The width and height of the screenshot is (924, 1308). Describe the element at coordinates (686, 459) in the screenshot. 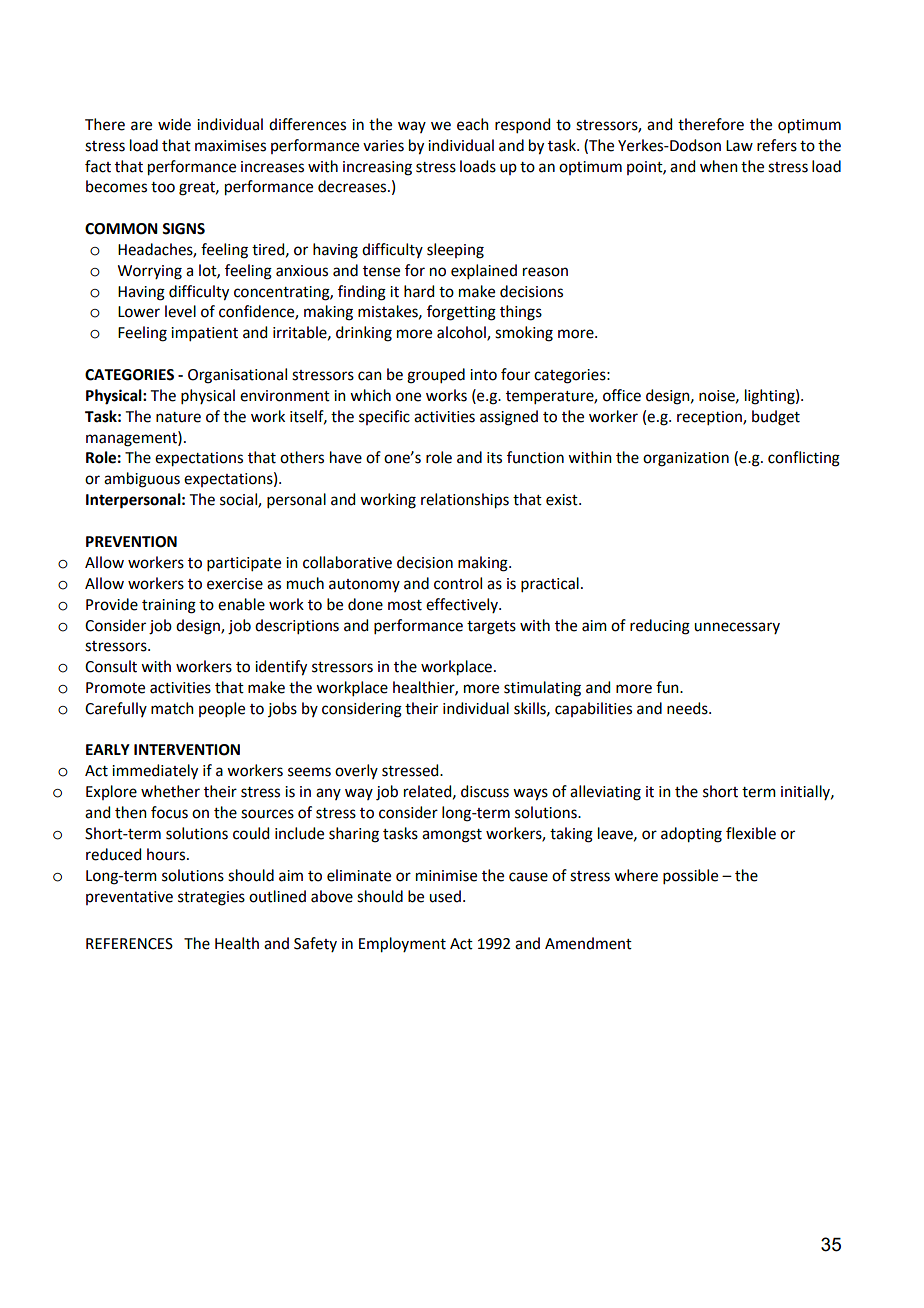

I see `organization` at that location.
